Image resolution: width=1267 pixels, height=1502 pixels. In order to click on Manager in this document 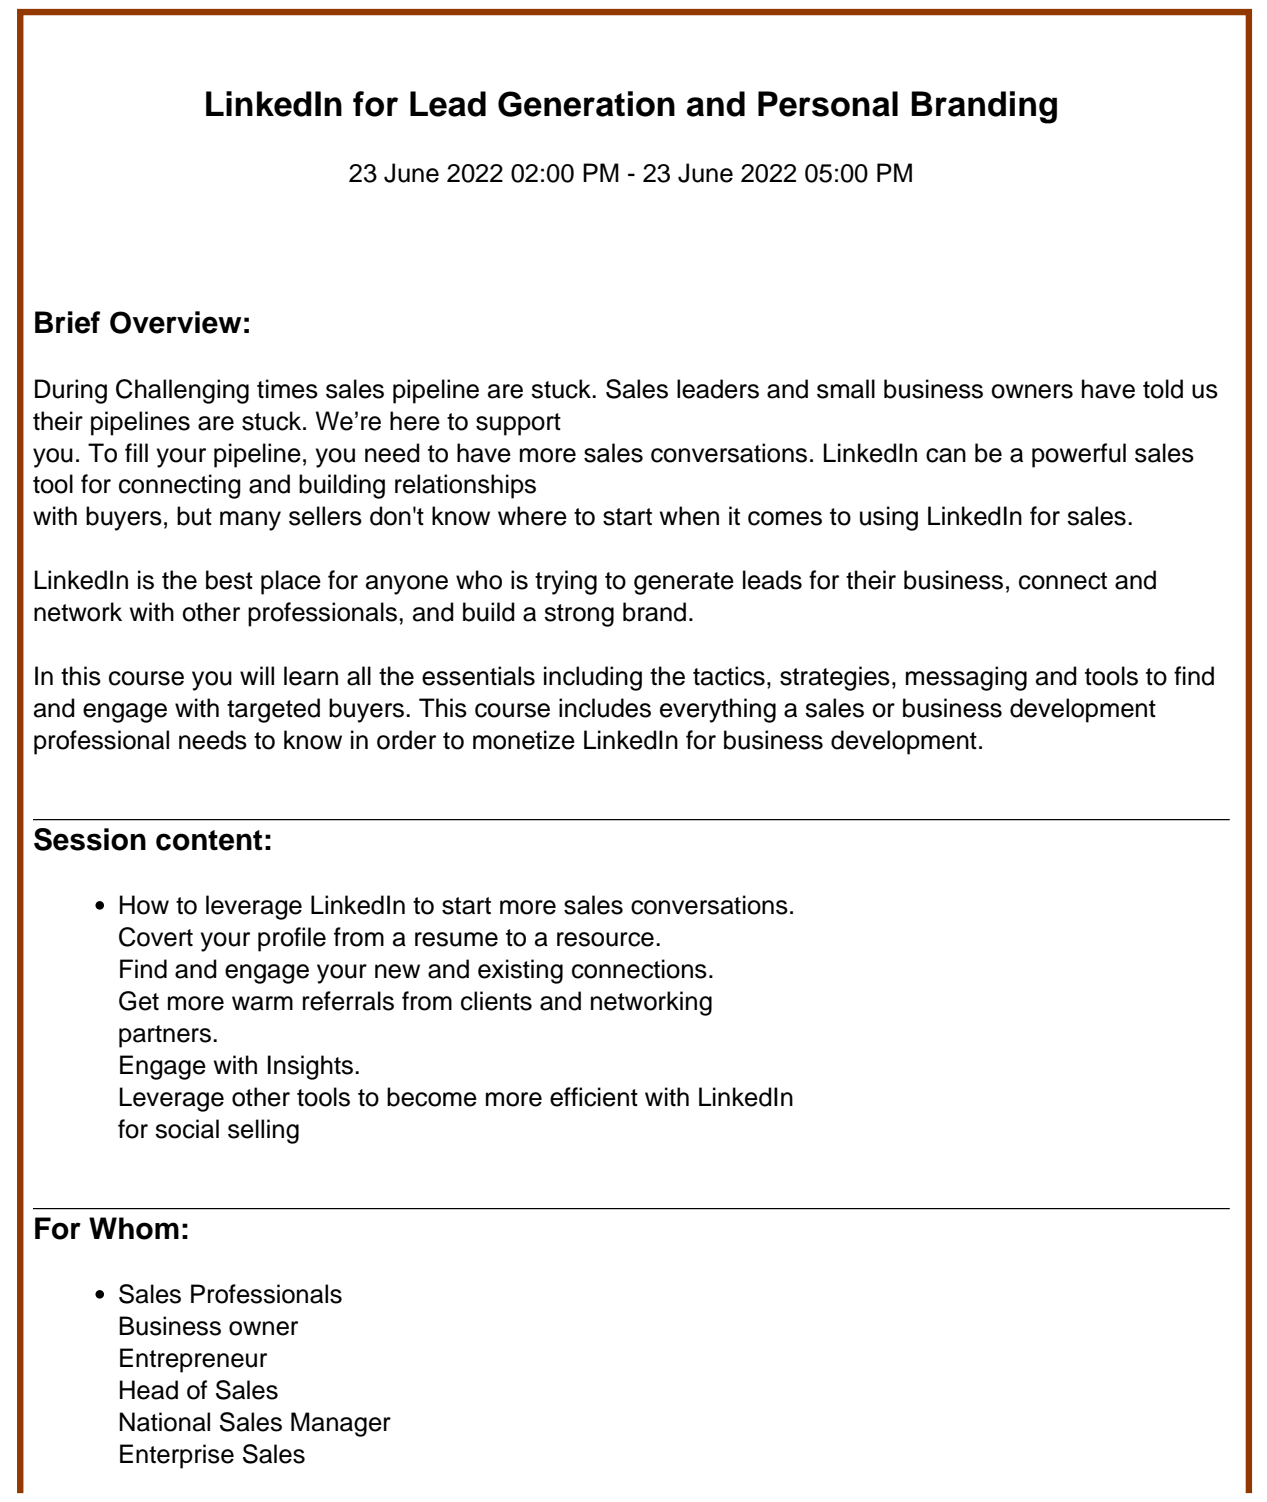, I will do `click(341, 1424)`.
